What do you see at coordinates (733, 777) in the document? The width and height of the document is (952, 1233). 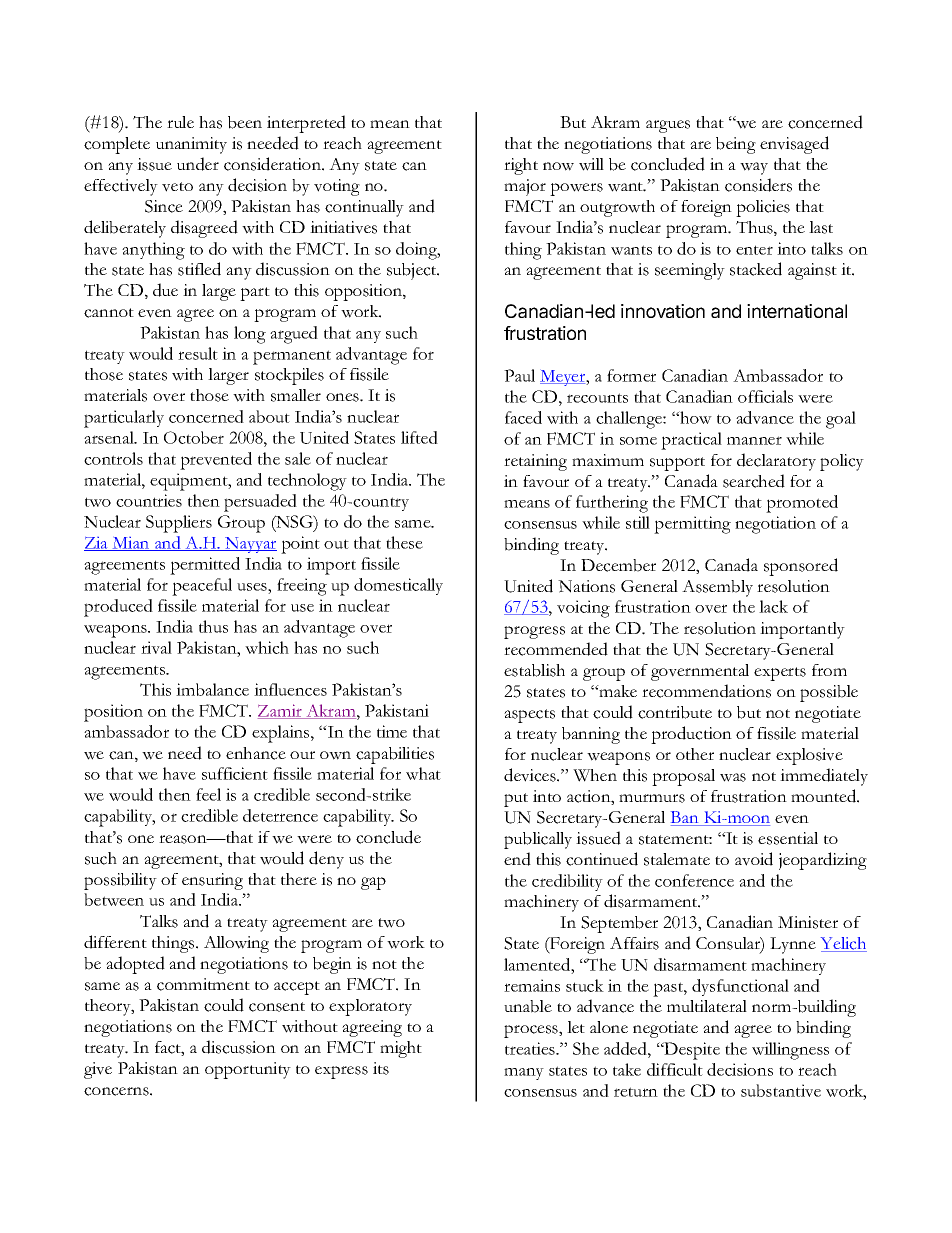 I see `was` at bounding box center [733, 777].
